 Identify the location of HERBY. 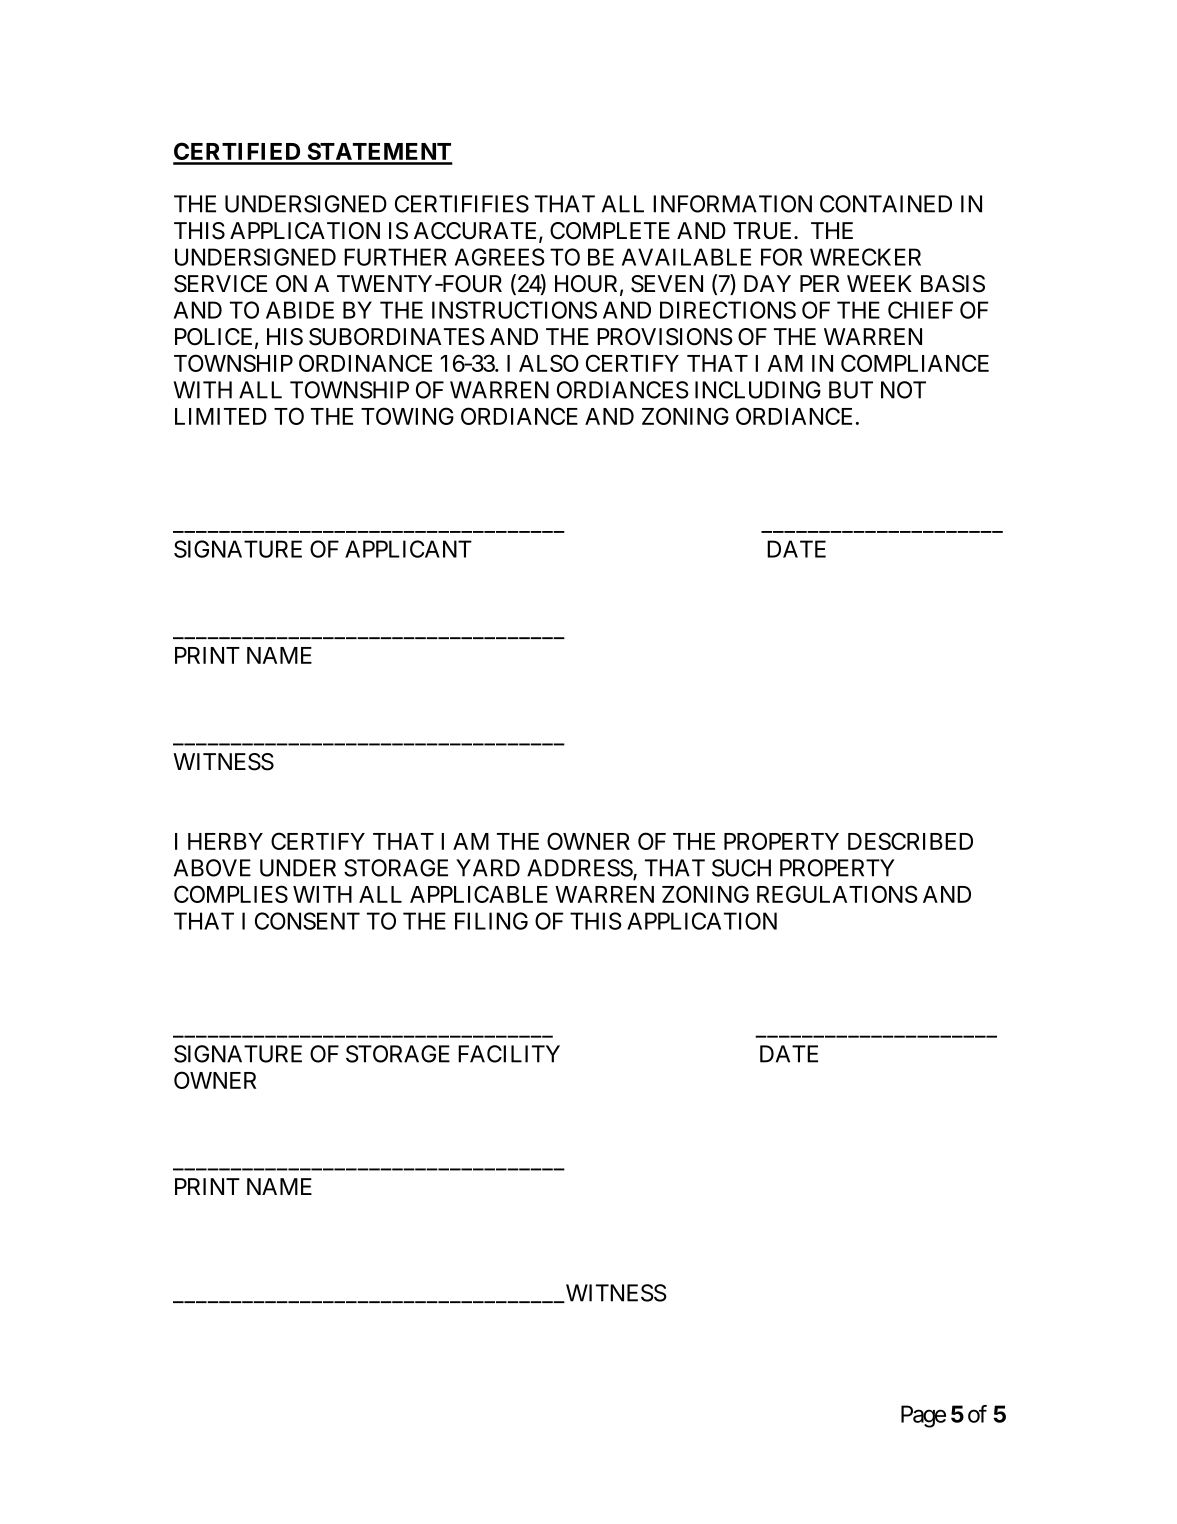
(225, 841).
